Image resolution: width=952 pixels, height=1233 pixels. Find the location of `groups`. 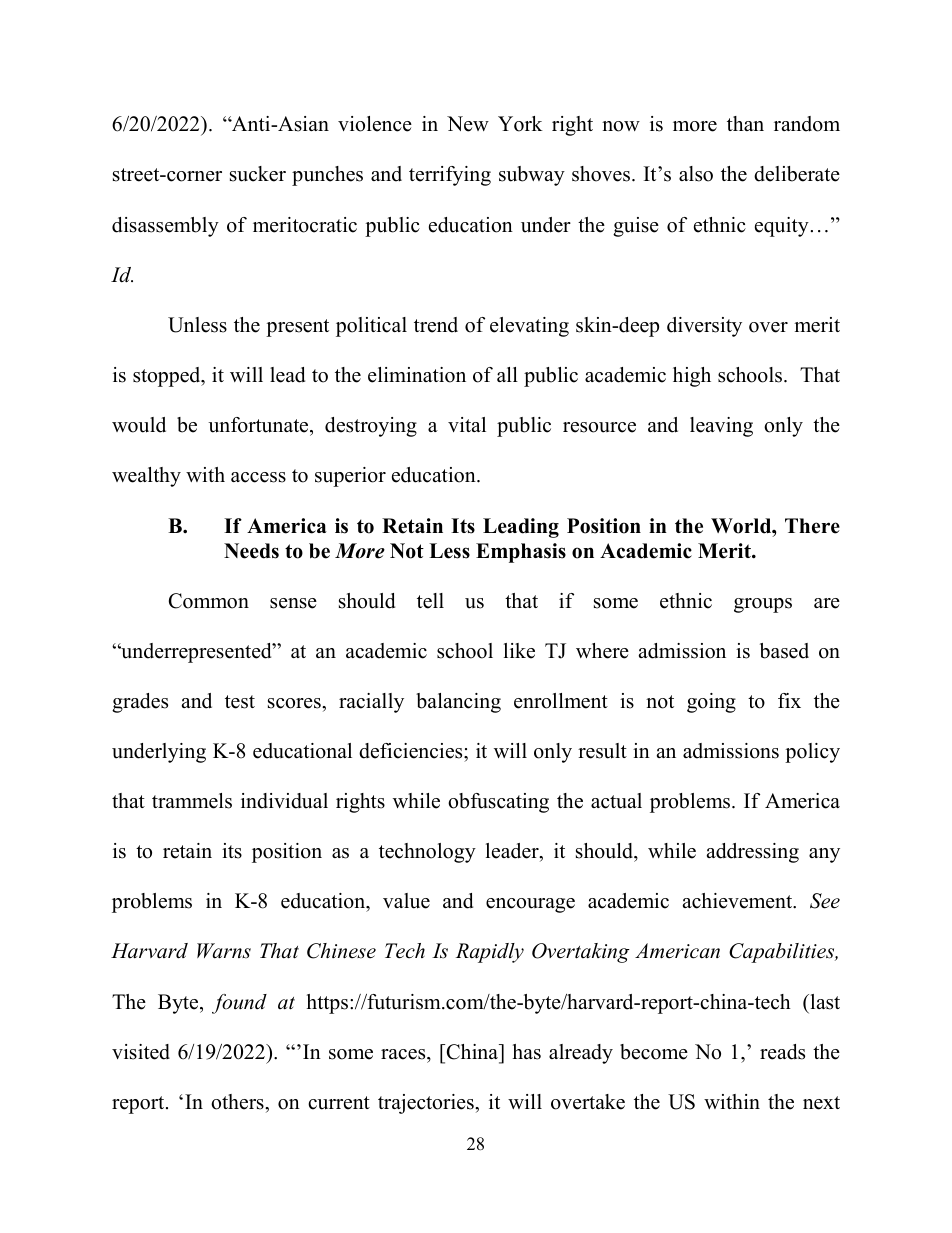

groups is located at coordinates (763, 605).
